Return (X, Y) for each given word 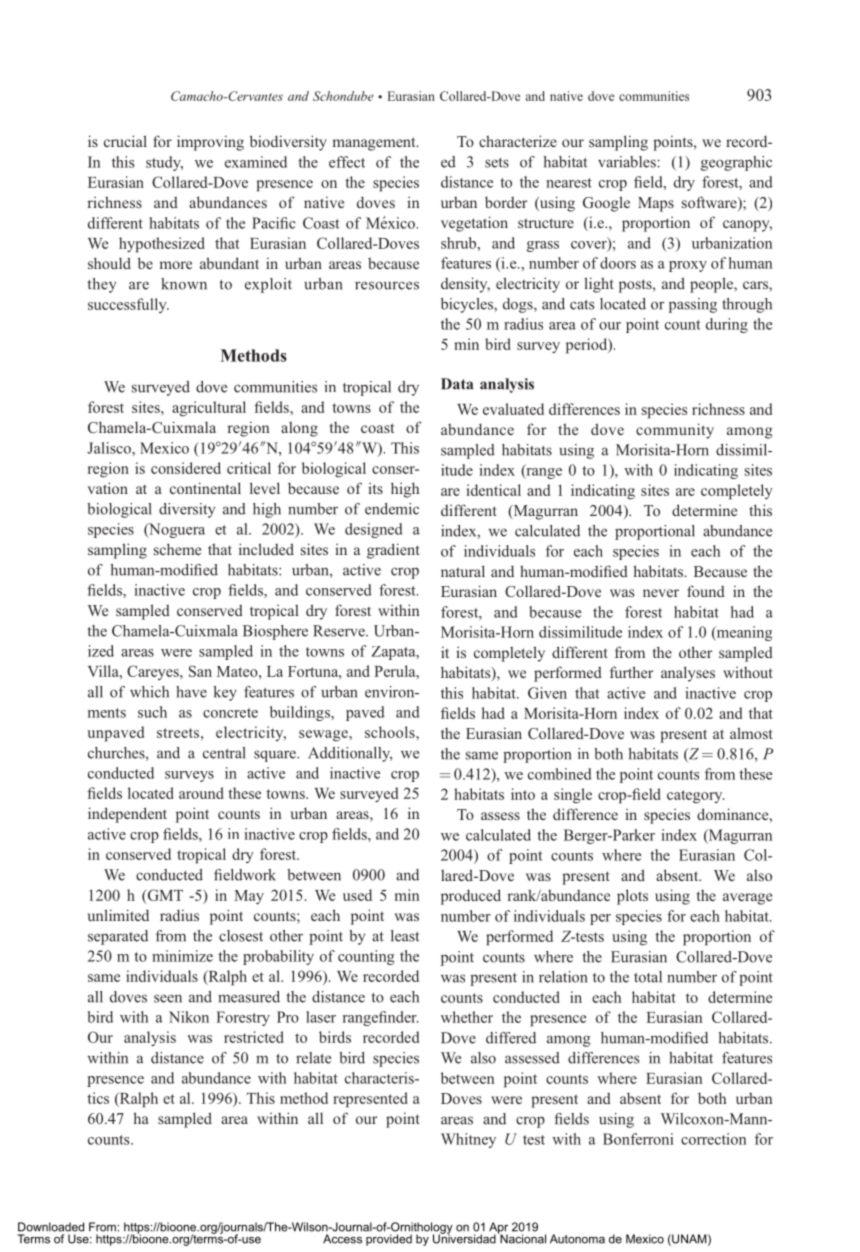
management (375, 144)
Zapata (394, 653)
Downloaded (51, 1227)
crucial (125, 141)
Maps (656, 204)
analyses (688, 674)
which (149, 692)
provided (389, 1240)
